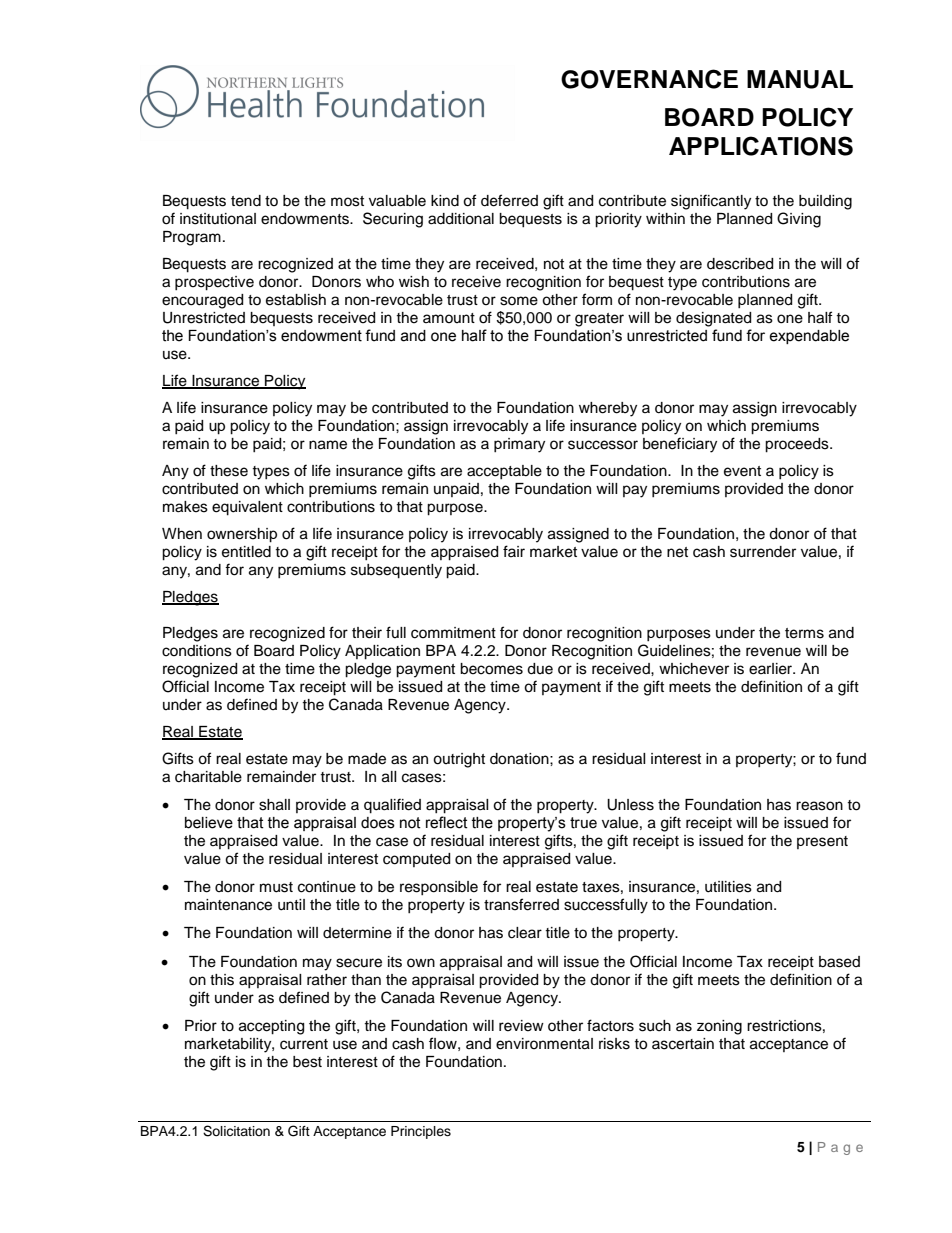 Image resolution: width=952 pixels, height=1233 pixels. I want to click on proceeds, so click(798, 445).
